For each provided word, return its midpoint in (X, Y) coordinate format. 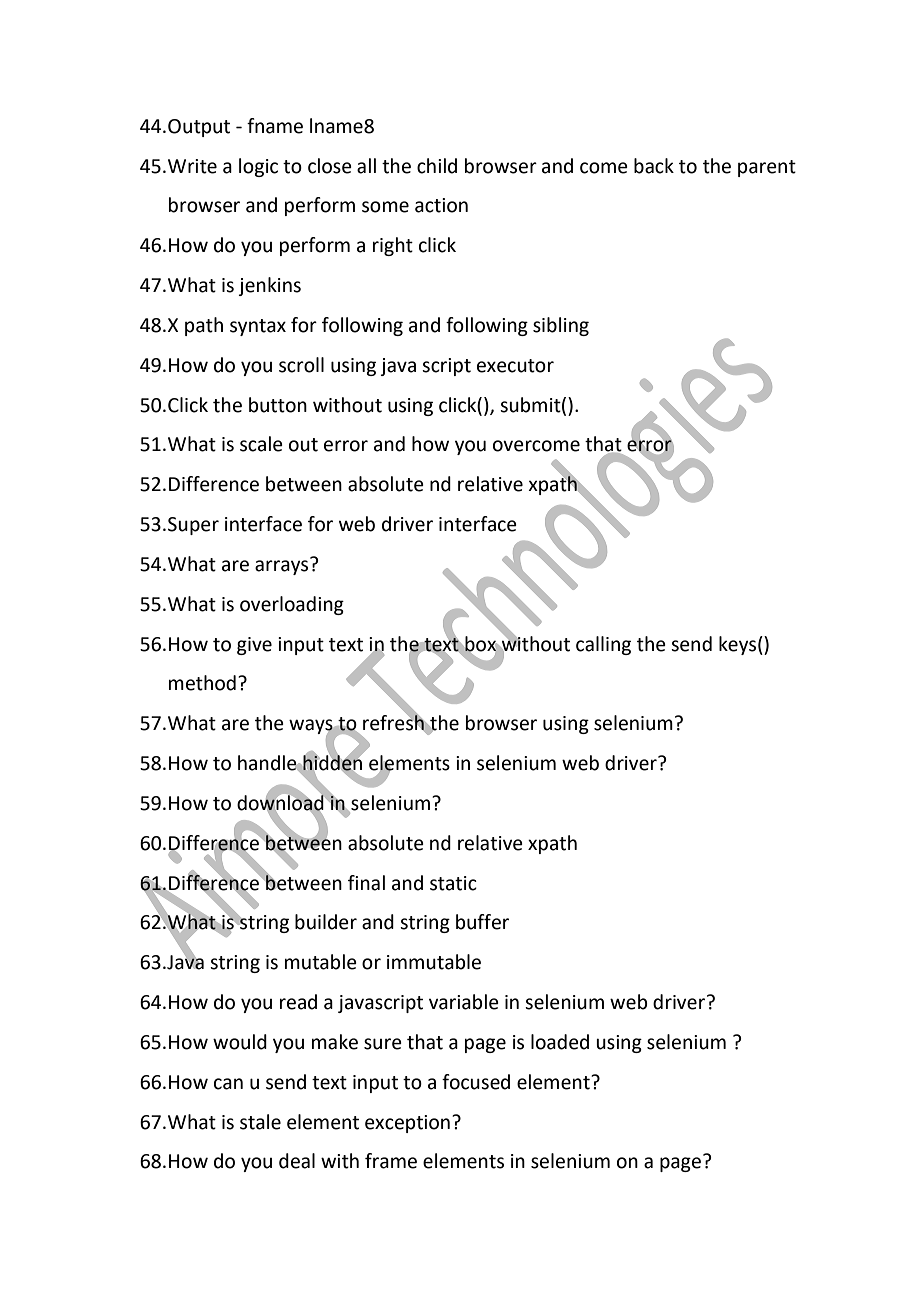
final (366, 883)
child (437, 166)
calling (603, 645)
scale (261, 444)
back (654, 166)
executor (515, 366)
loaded (560, 1042)
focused (476, 1082)
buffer (482, 922)
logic (258, 167)
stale (260, 1122)
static (453, 883)
